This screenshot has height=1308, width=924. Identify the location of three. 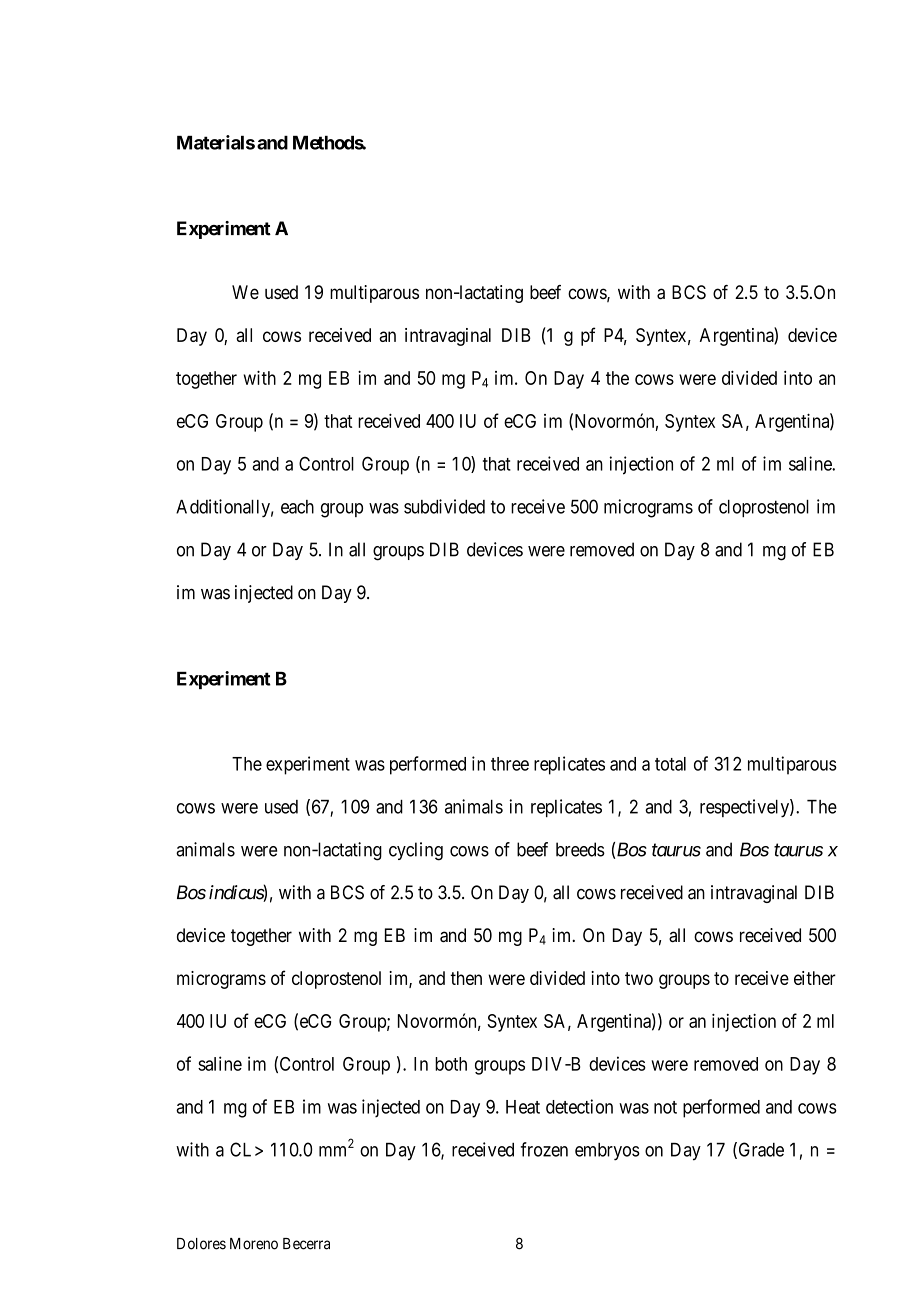
(510, 764).
